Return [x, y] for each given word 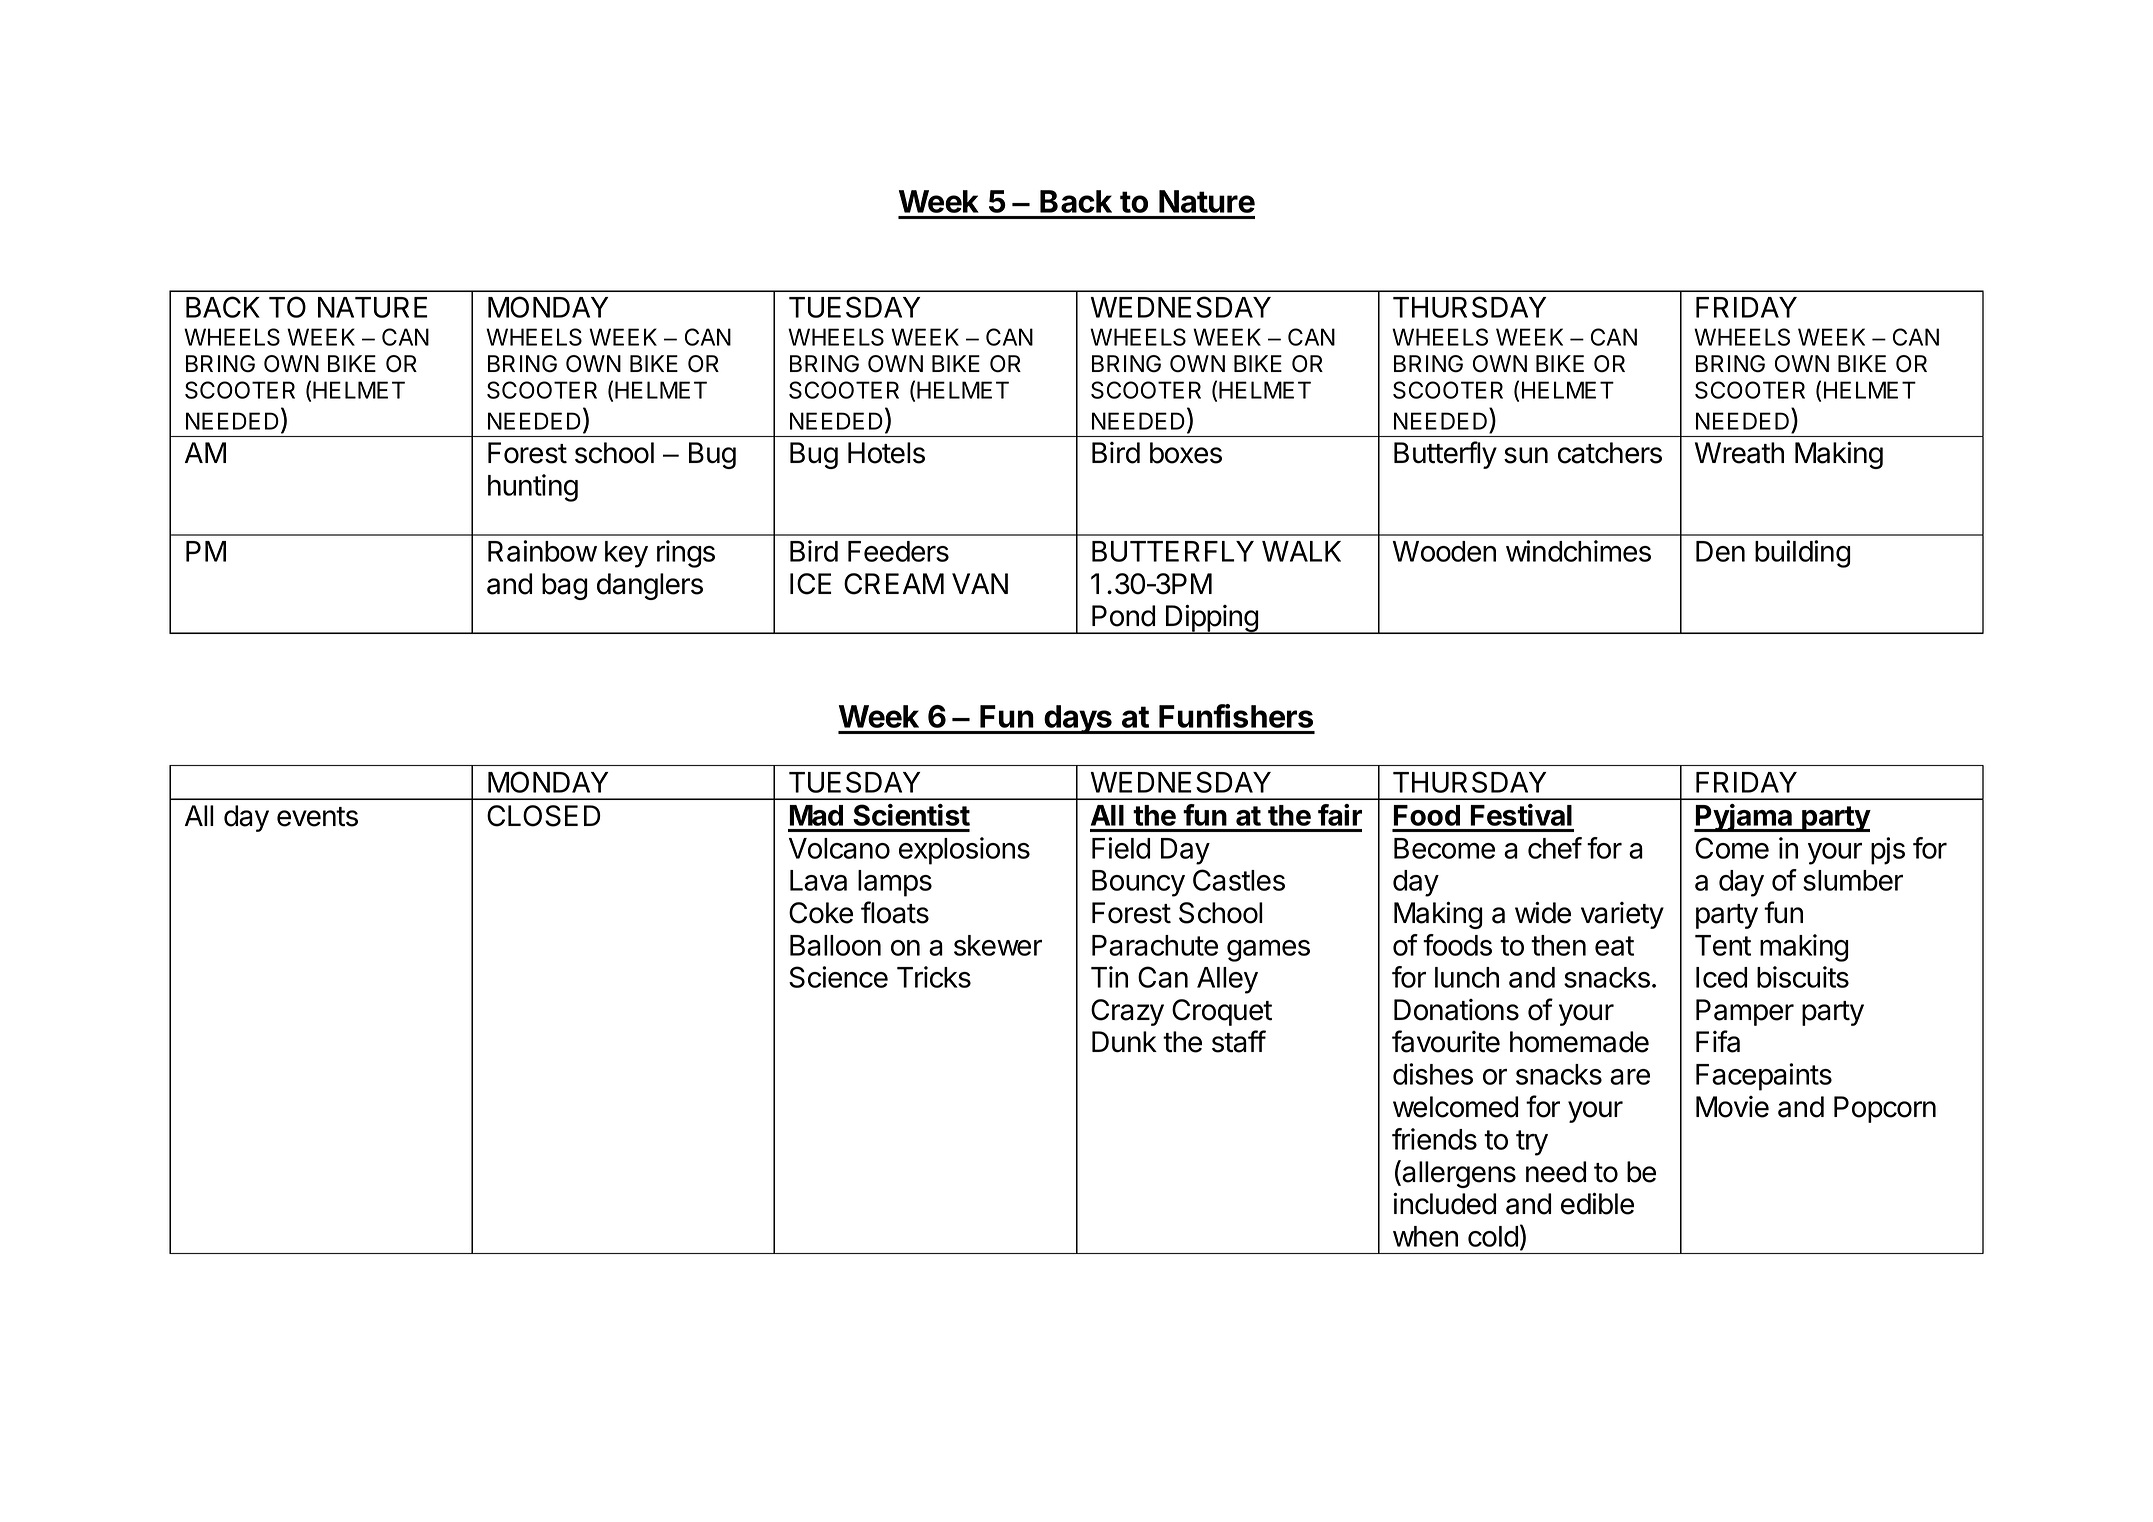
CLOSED [544, 816]
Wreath [1739, 453]
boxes [1186, 453]
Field [1121, 848]
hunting [533, 488]
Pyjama [1744, 818]
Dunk [1124, 1042]
